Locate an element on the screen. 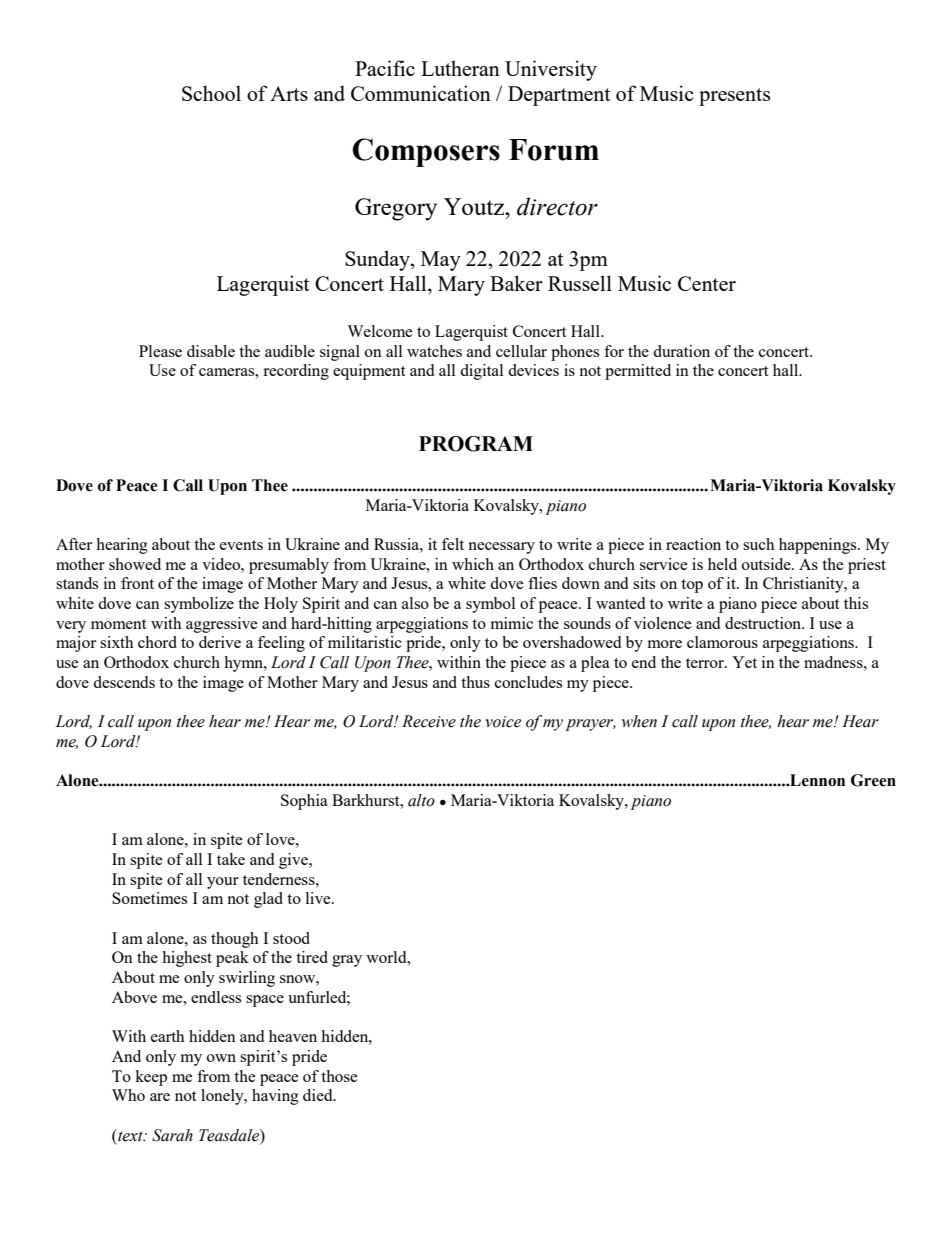  Green is located at coordinates (873, 780).
